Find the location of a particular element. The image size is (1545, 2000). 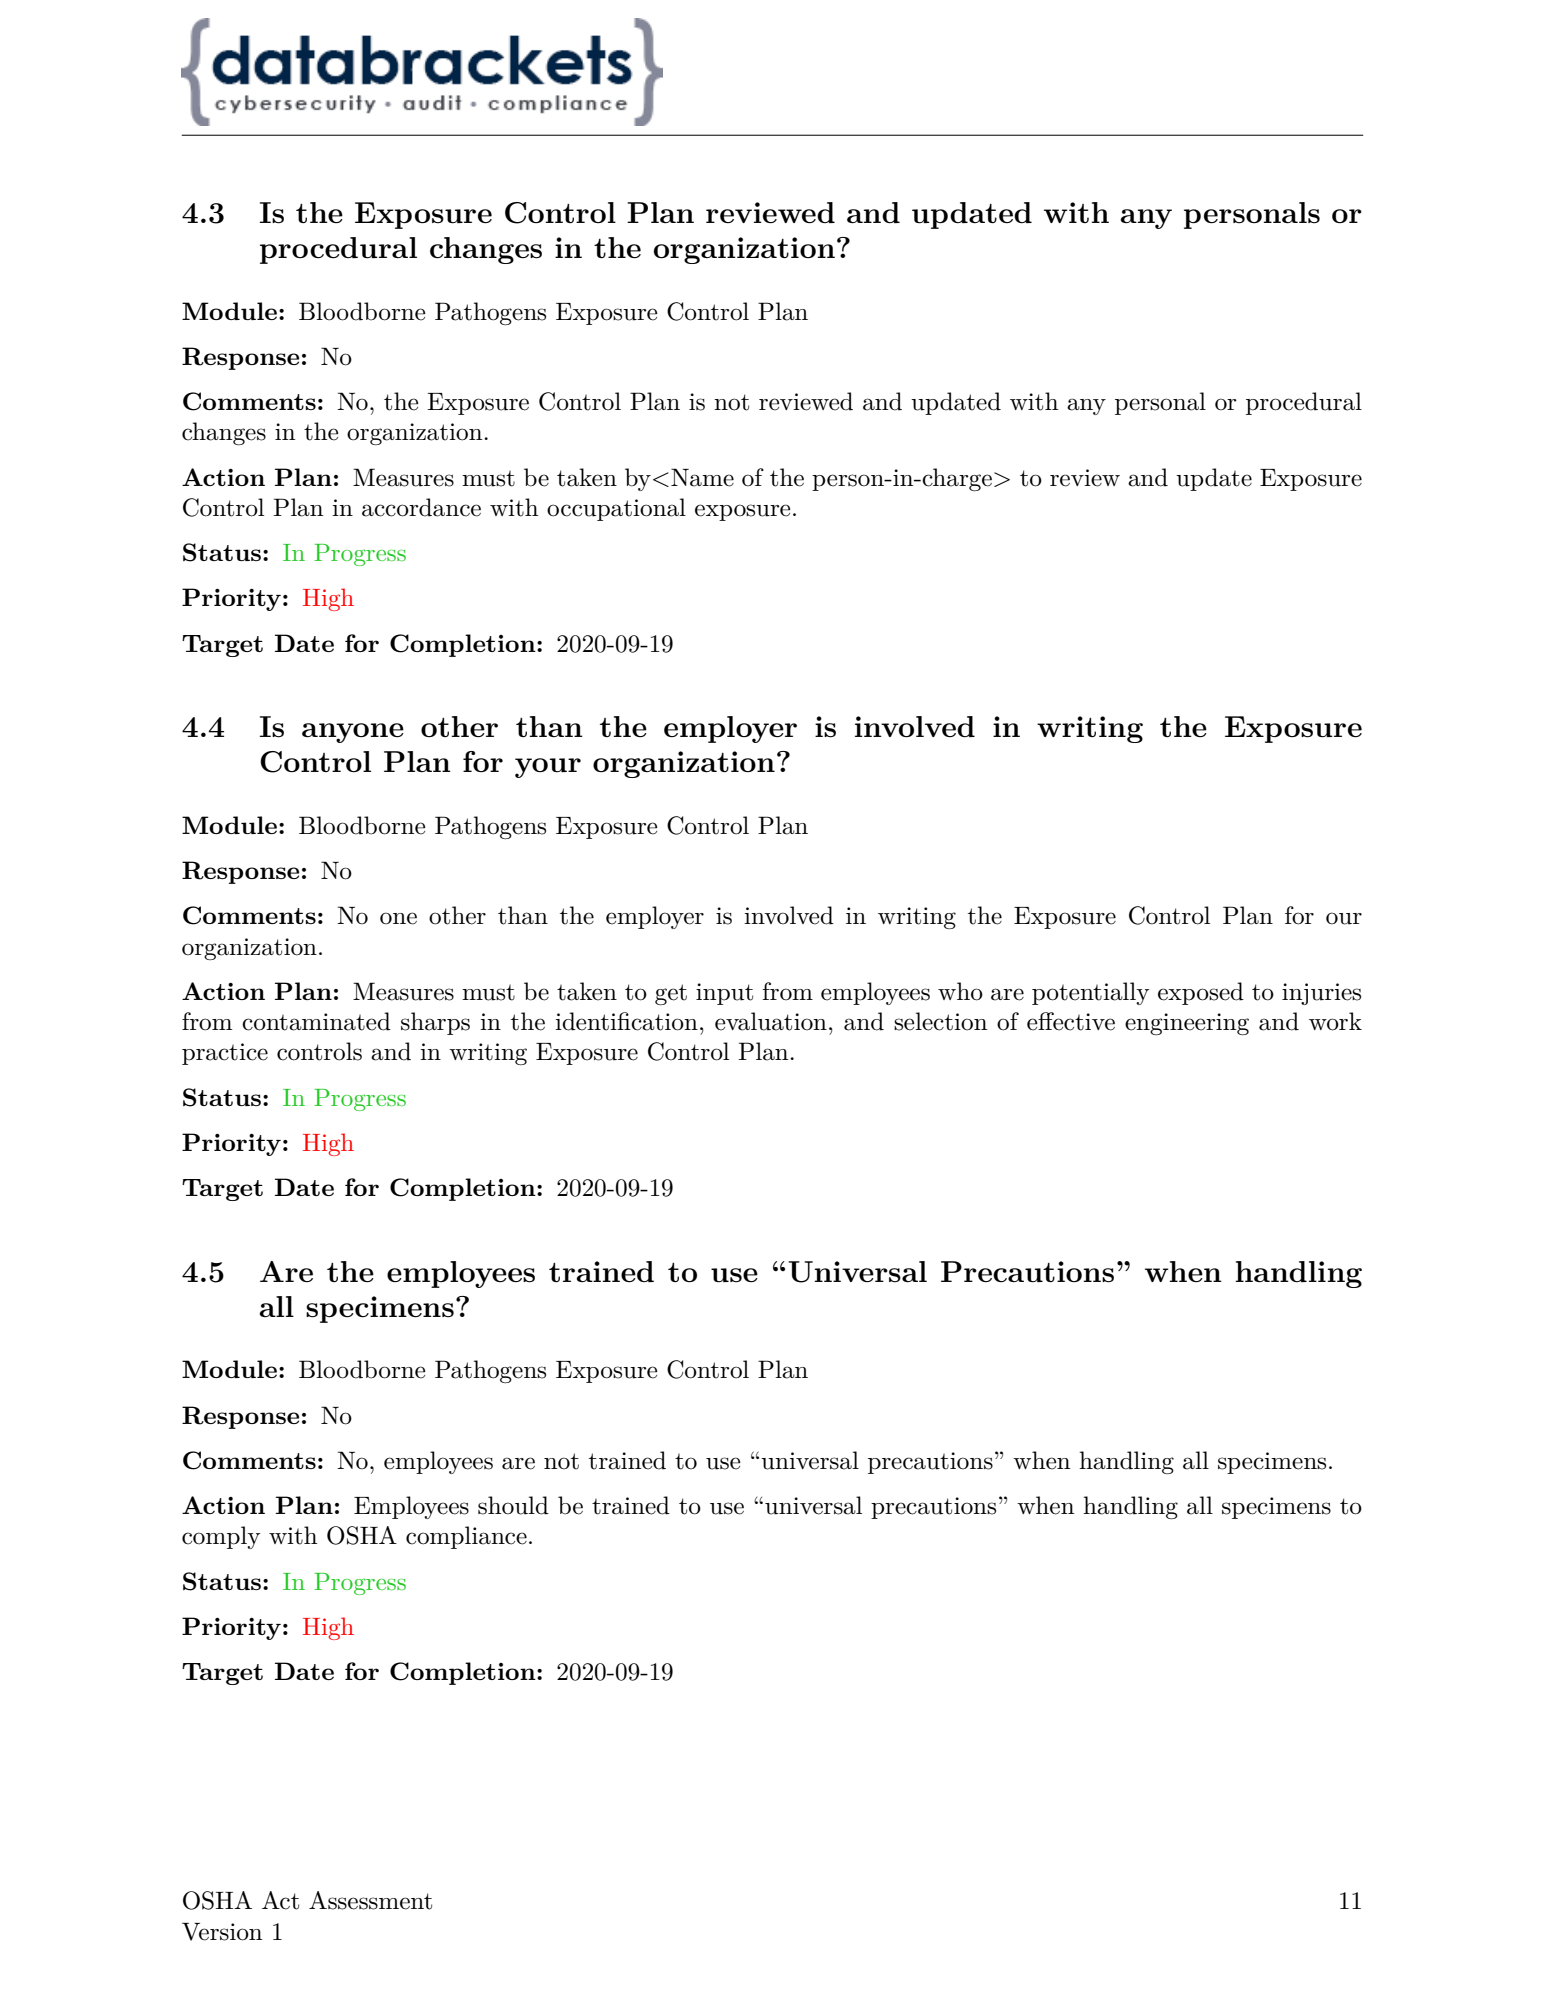

exposed is located at coordinates (1201, 993).
